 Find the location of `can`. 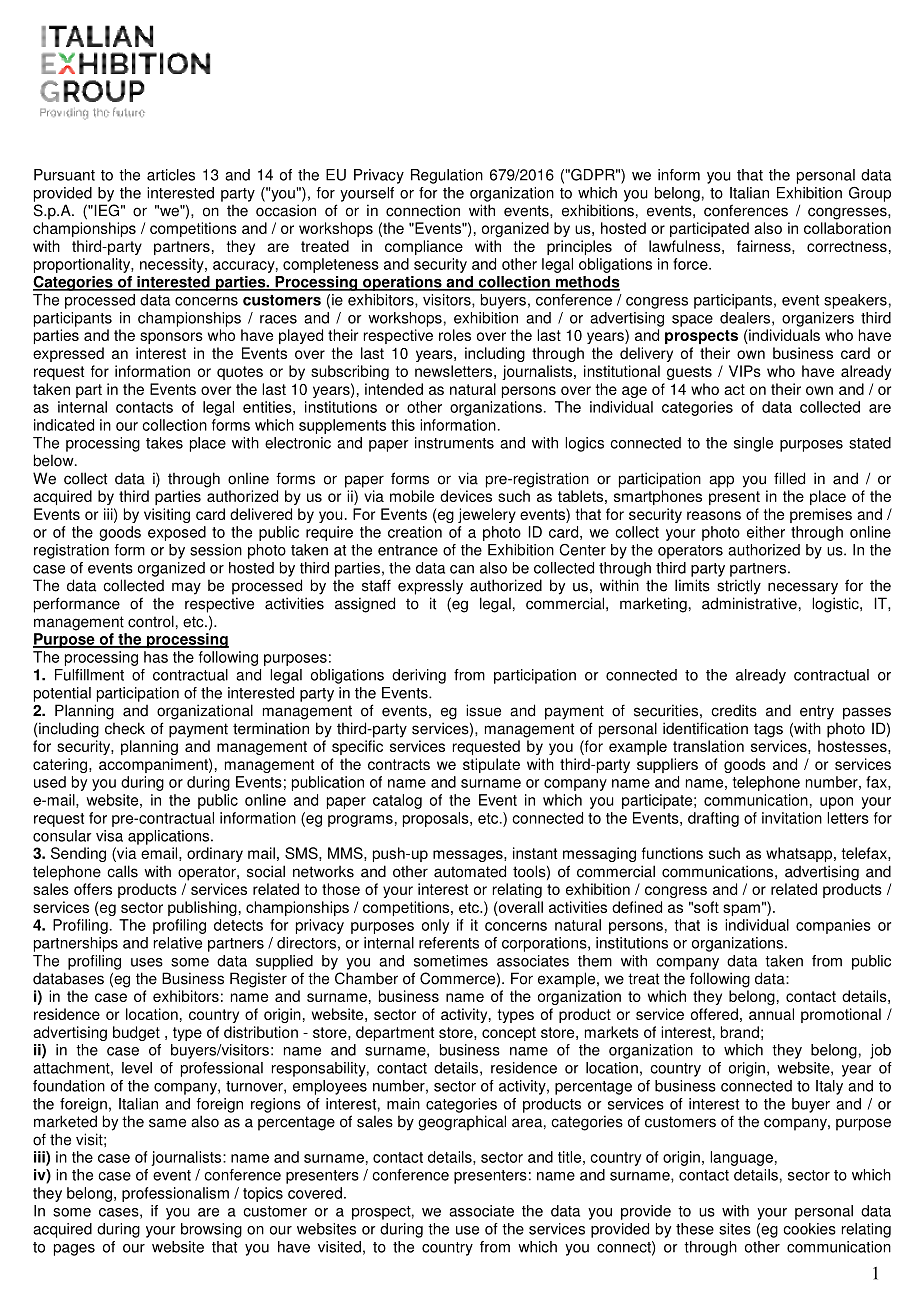

can is located at coordinates (462, 569).
